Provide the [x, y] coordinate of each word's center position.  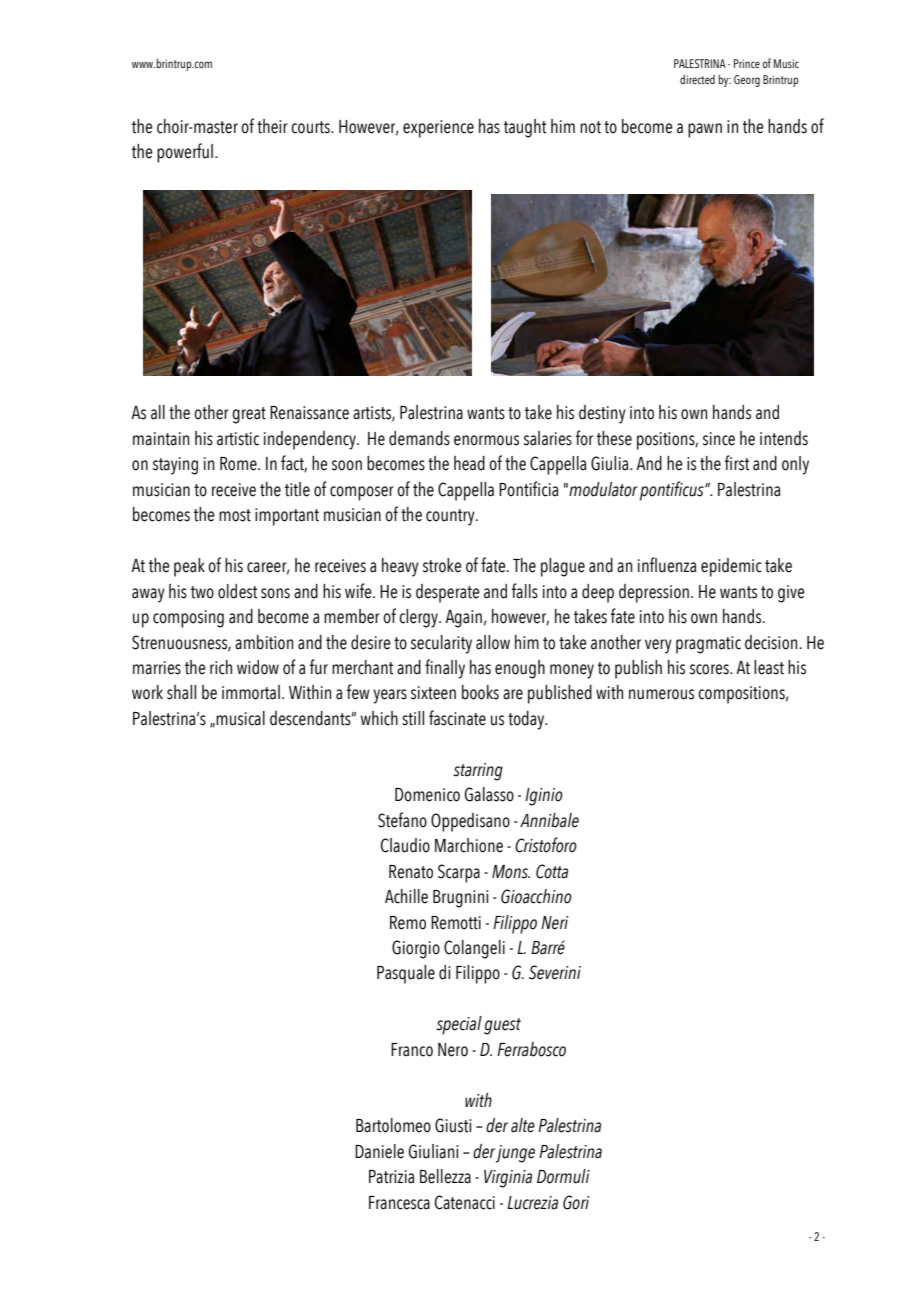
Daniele [379, 1151]
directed [697, 79]
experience [438, 129]
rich [221, 667]
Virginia [508, 1179]
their [272, 126]
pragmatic [708, 645]
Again [463, 619]
